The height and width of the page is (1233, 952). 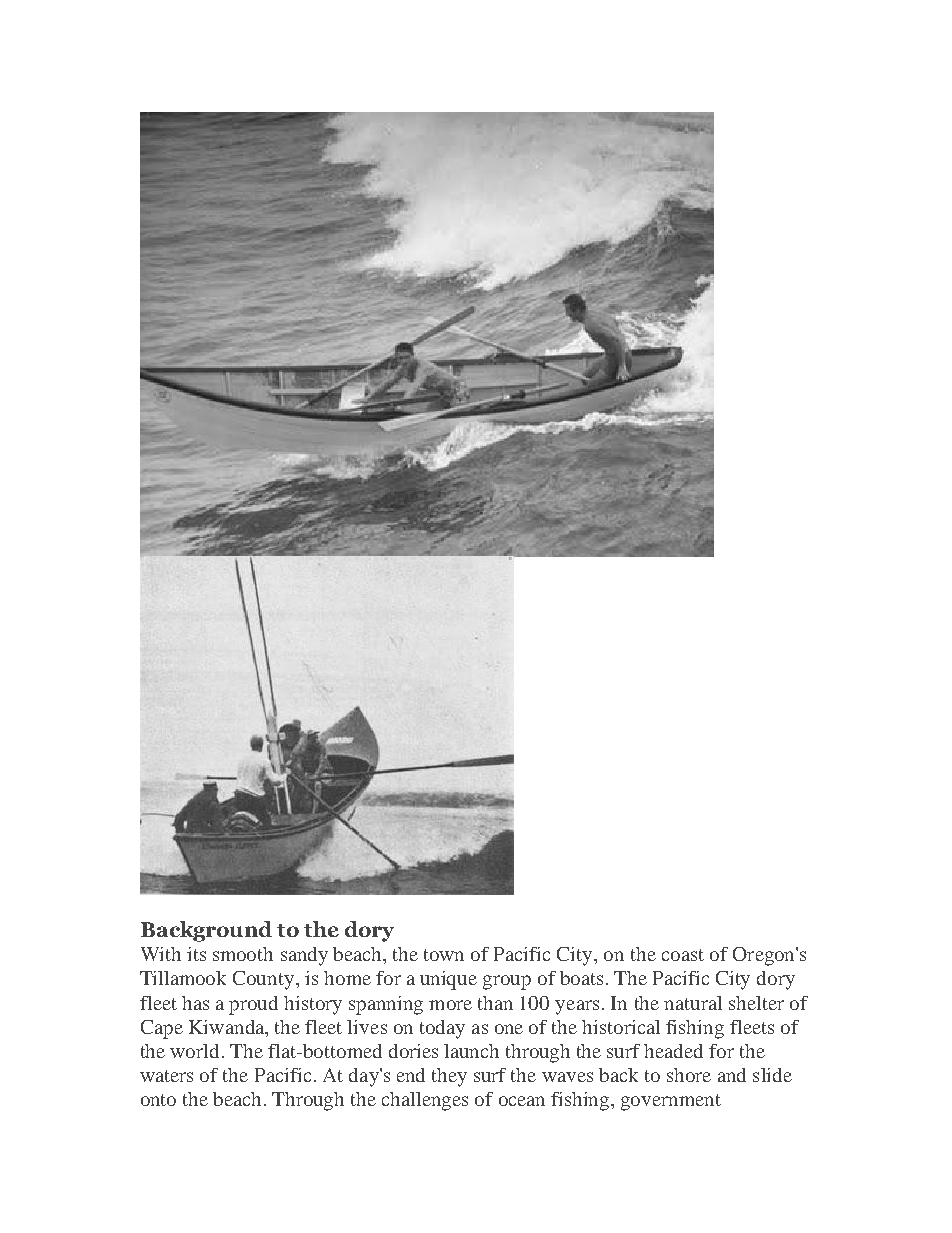 What do you see at coordinates (471, 1051) in the page?
I see `launch` at bounding box center [471, 1051].
